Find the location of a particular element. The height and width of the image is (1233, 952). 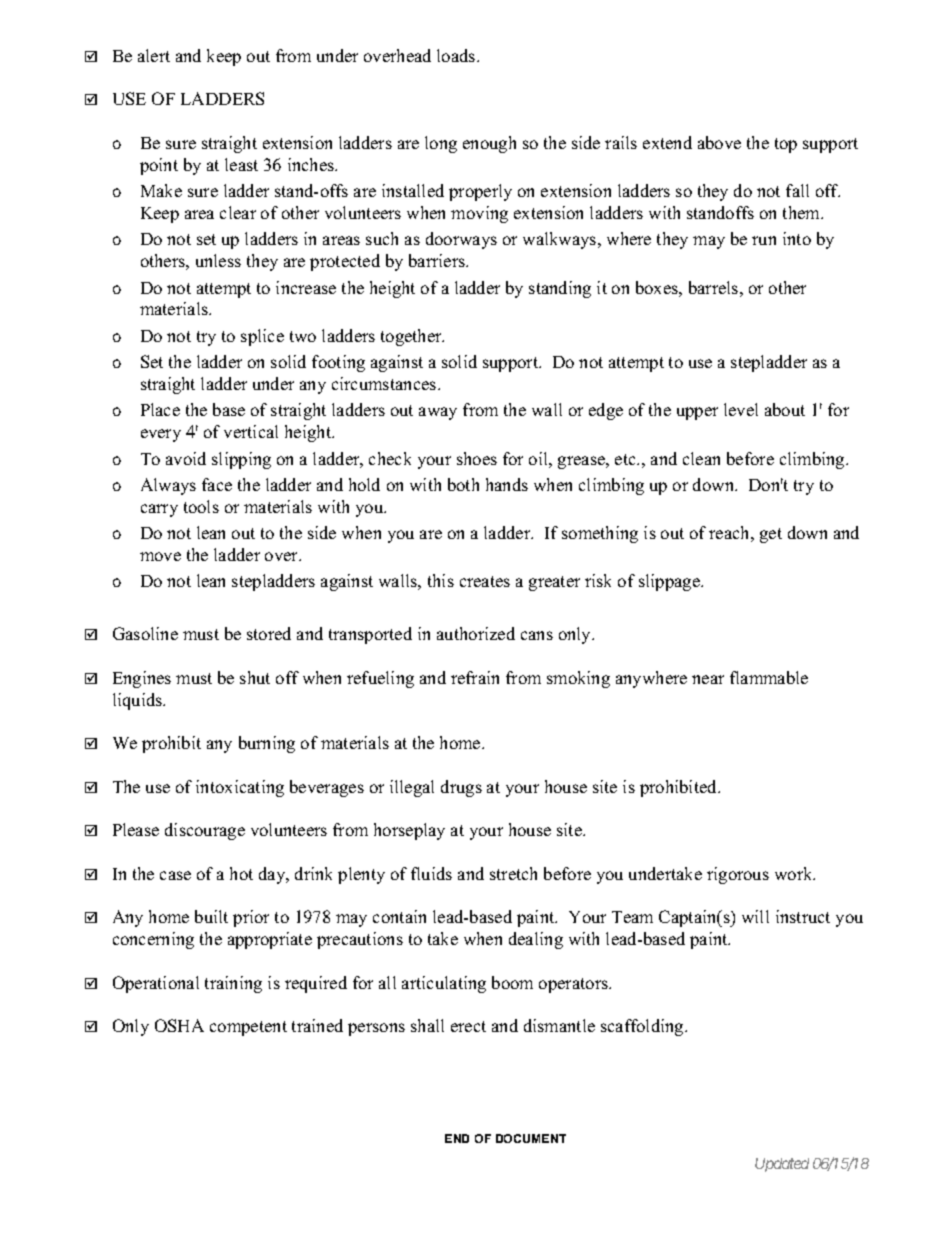

authorized is located at coordinates (476, 633).
